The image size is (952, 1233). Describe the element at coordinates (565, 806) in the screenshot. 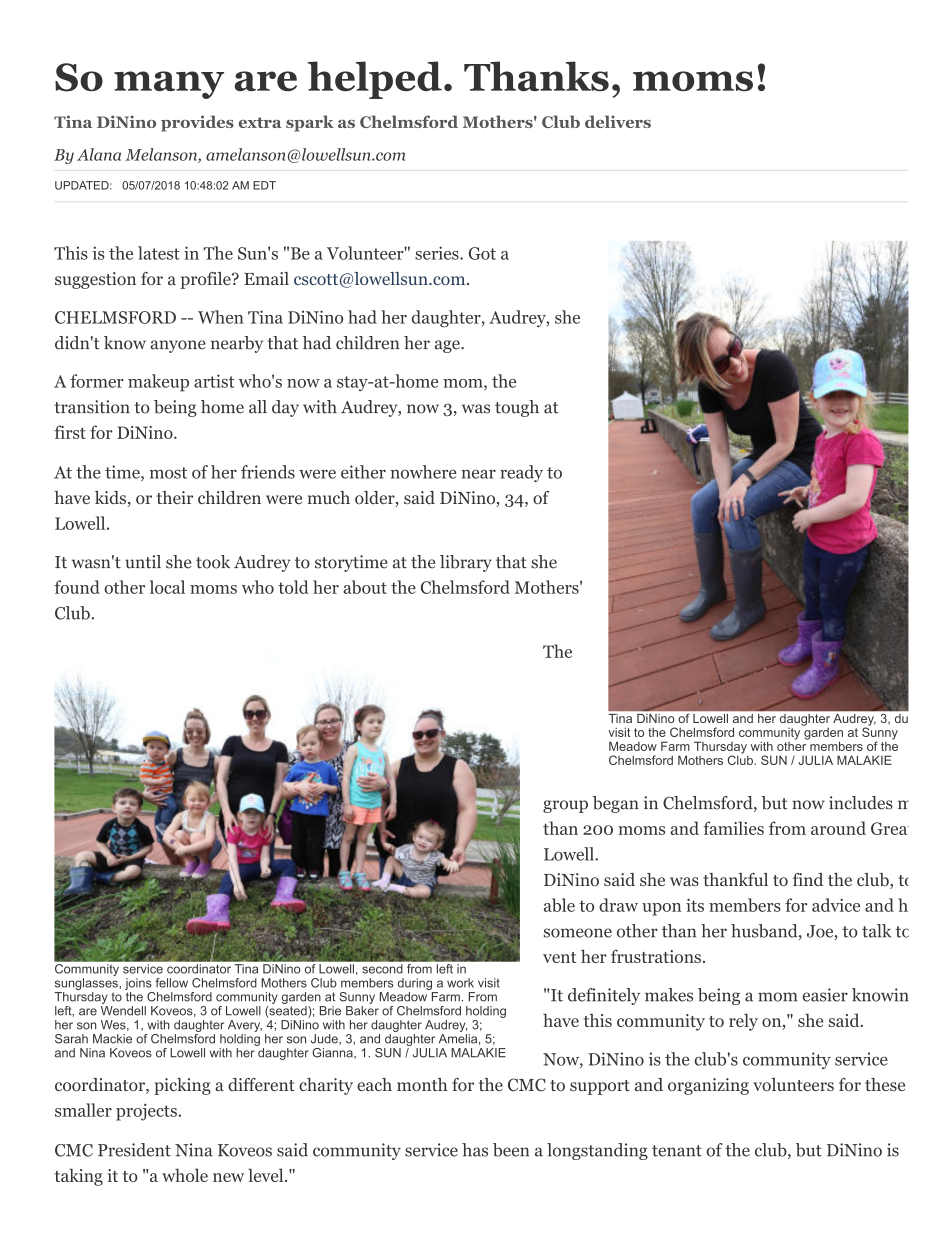

I see `group` at that location.
